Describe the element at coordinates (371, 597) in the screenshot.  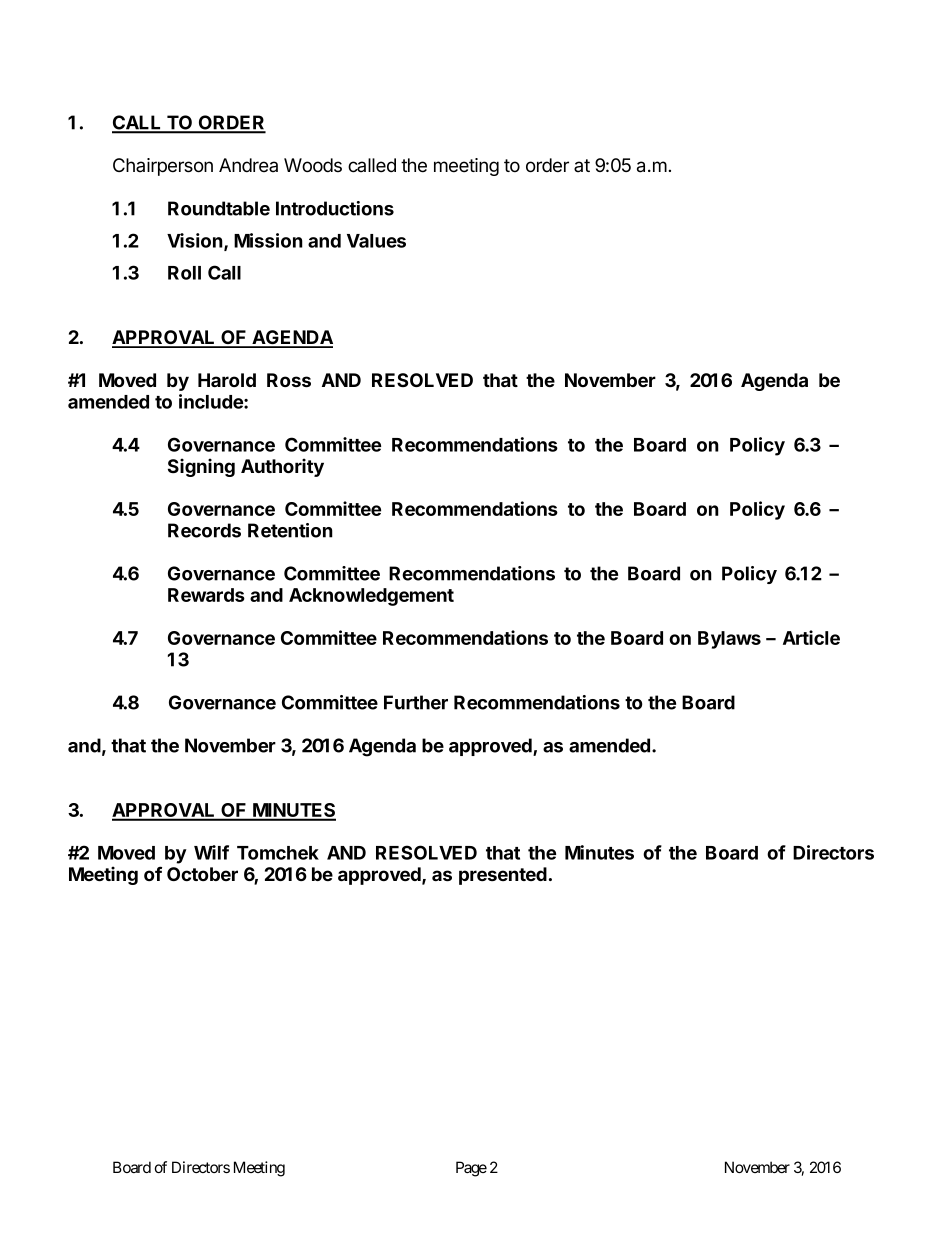
I see `Acknowledgement` at that location.
